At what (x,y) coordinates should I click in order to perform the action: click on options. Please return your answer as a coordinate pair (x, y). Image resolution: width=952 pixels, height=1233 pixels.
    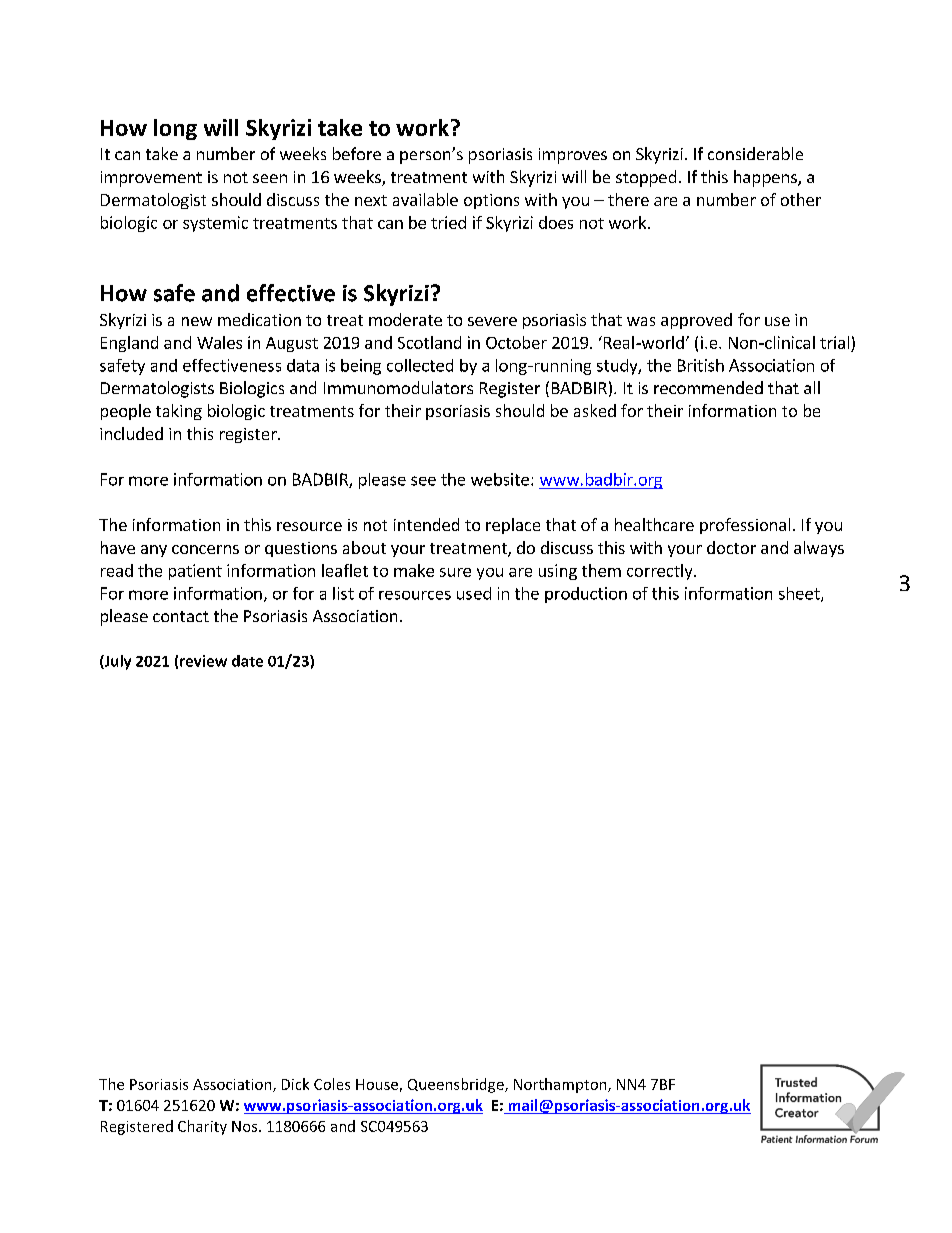
    Looking at the image, I should click on (491, 201).
